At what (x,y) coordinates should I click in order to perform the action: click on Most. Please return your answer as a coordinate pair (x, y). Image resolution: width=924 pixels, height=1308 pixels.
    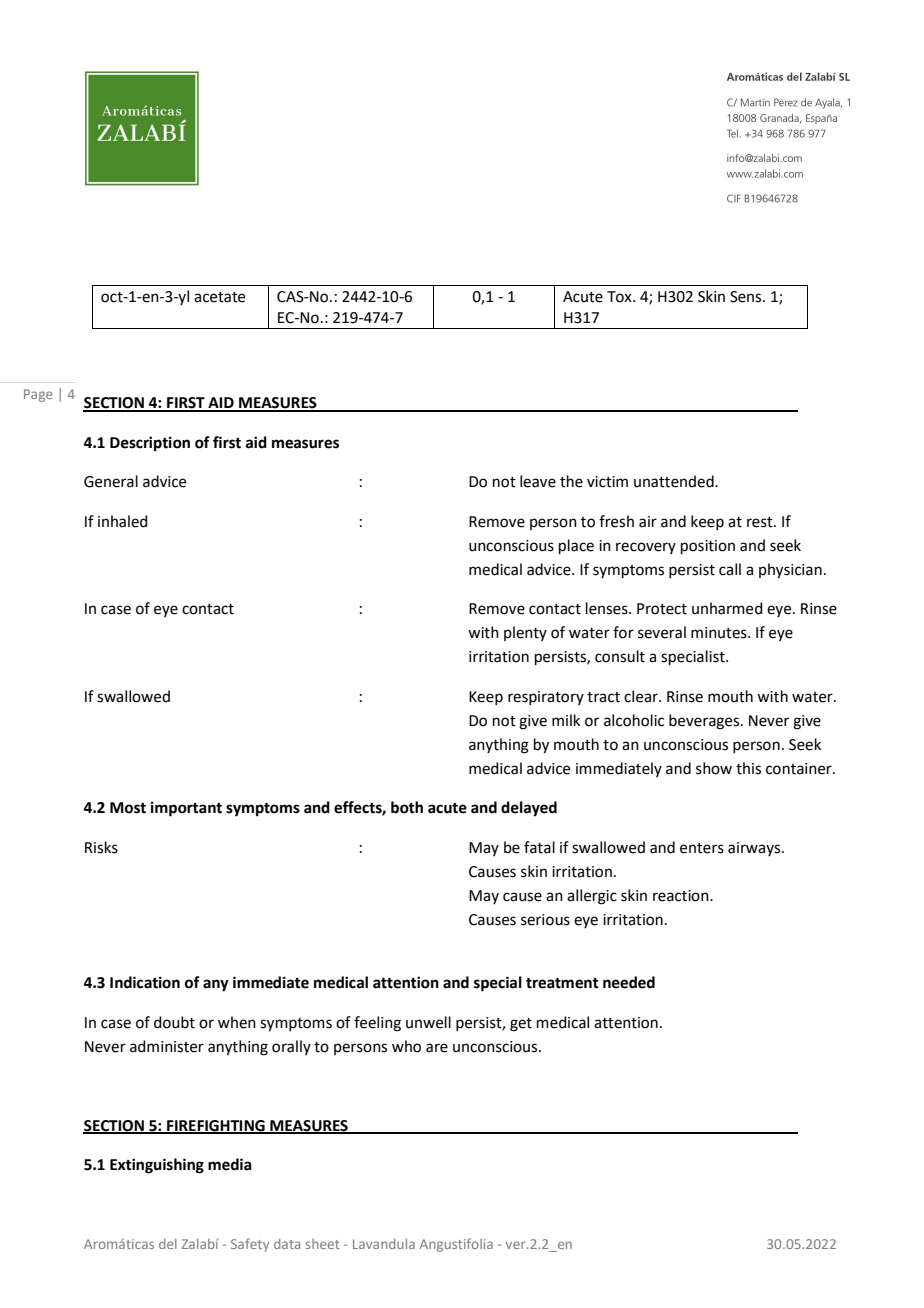
    Looking at the image, I should click on (128, 808).
